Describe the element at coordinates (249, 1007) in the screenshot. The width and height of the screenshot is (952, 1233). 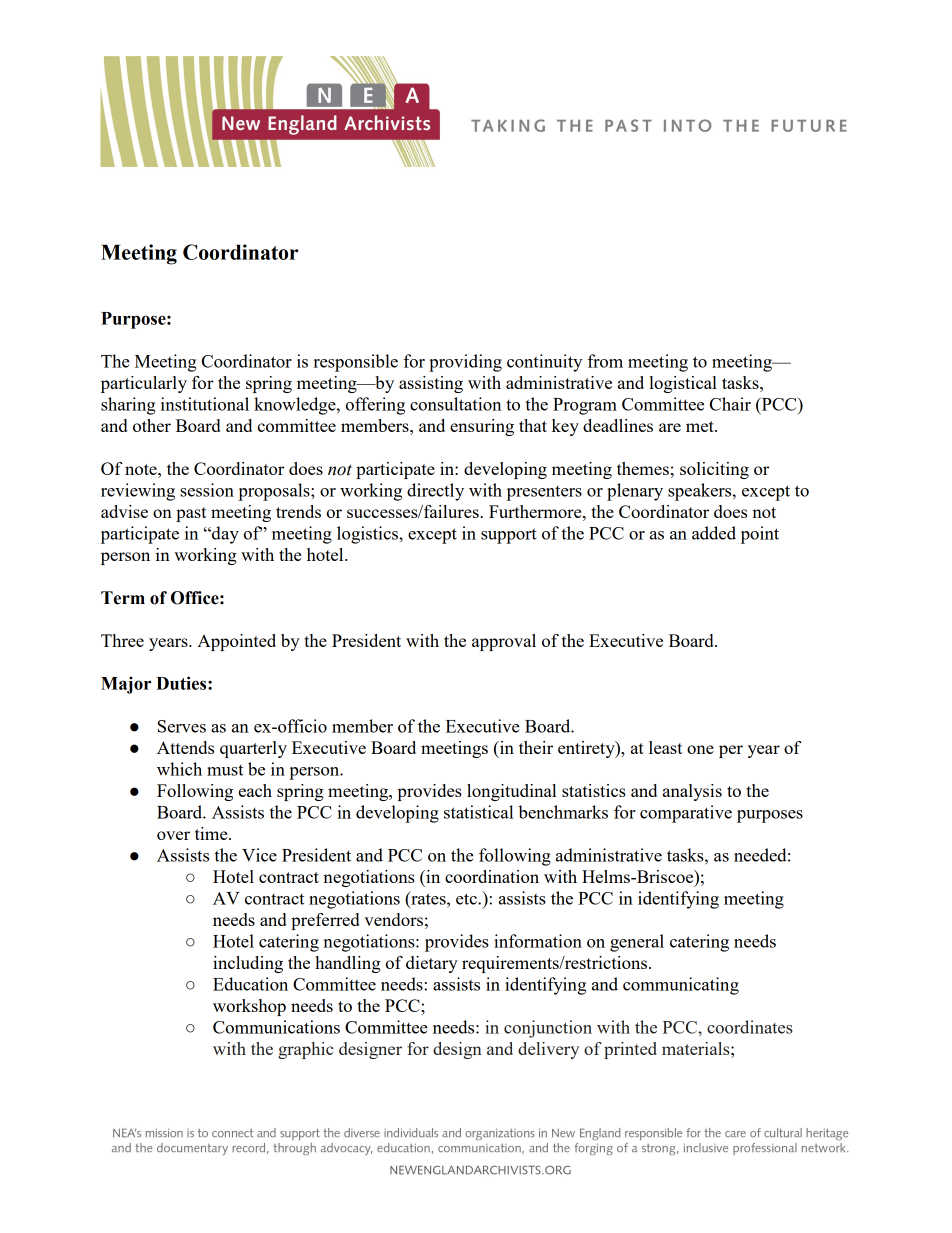
I see `workshop` at that location.
